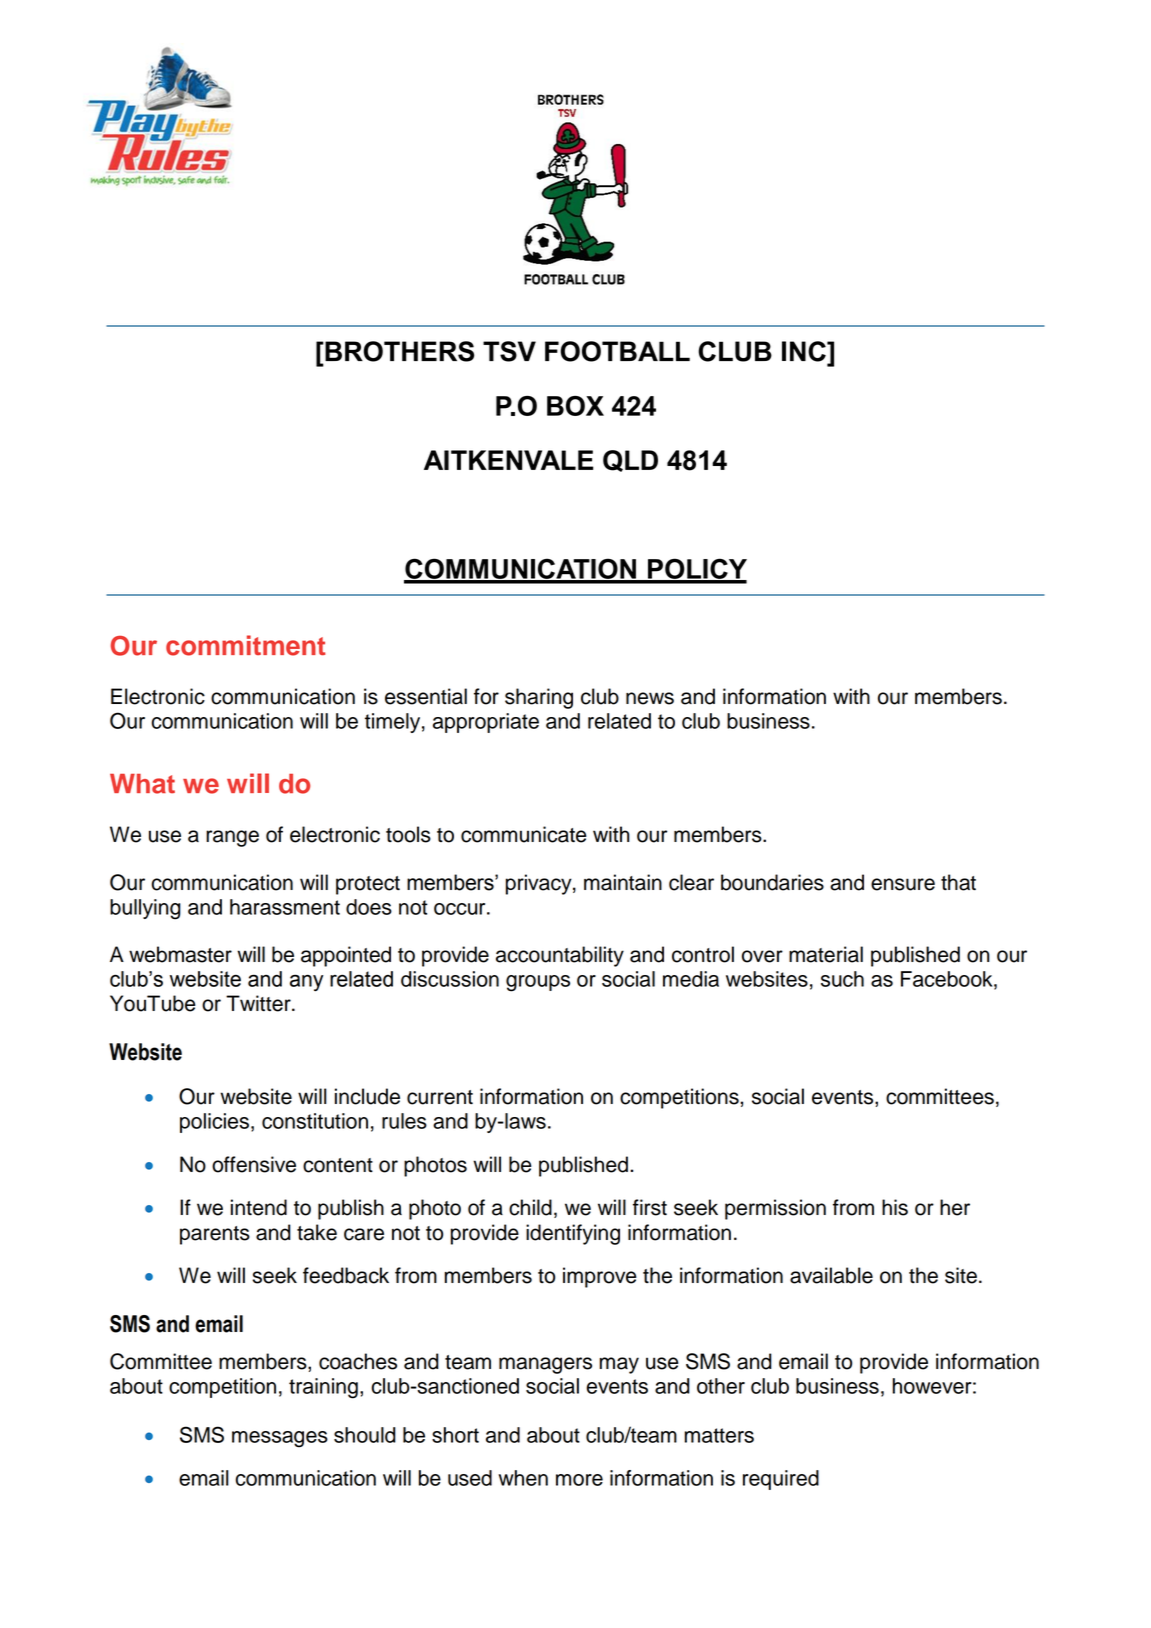 This page has width=1151, height=1628. What do you see at coordinates (575, 406) in the page?
I see `BOX` at bounding box center [575, 406].
